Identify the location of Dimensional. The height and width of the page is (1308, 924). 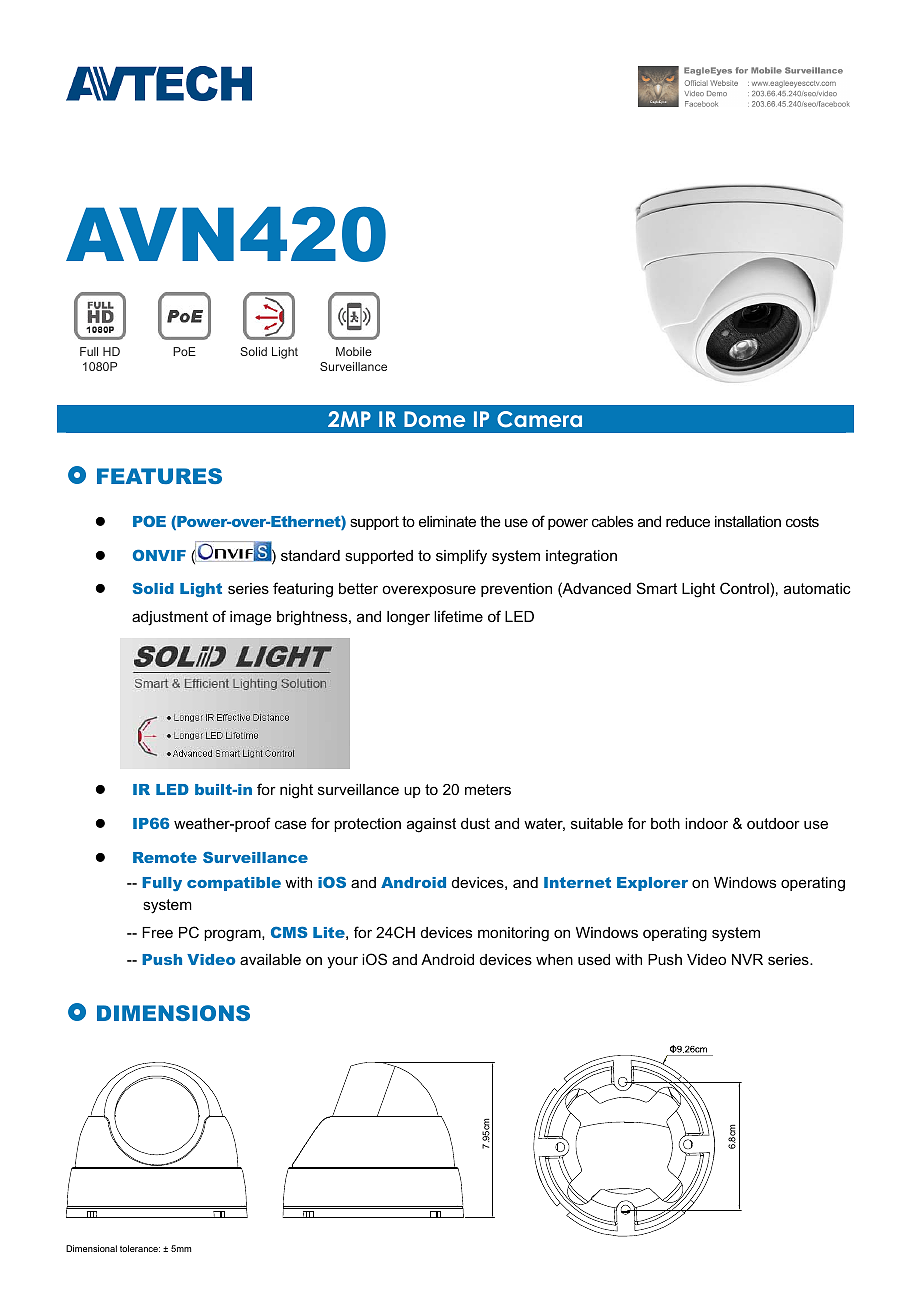
(91, 1248).
